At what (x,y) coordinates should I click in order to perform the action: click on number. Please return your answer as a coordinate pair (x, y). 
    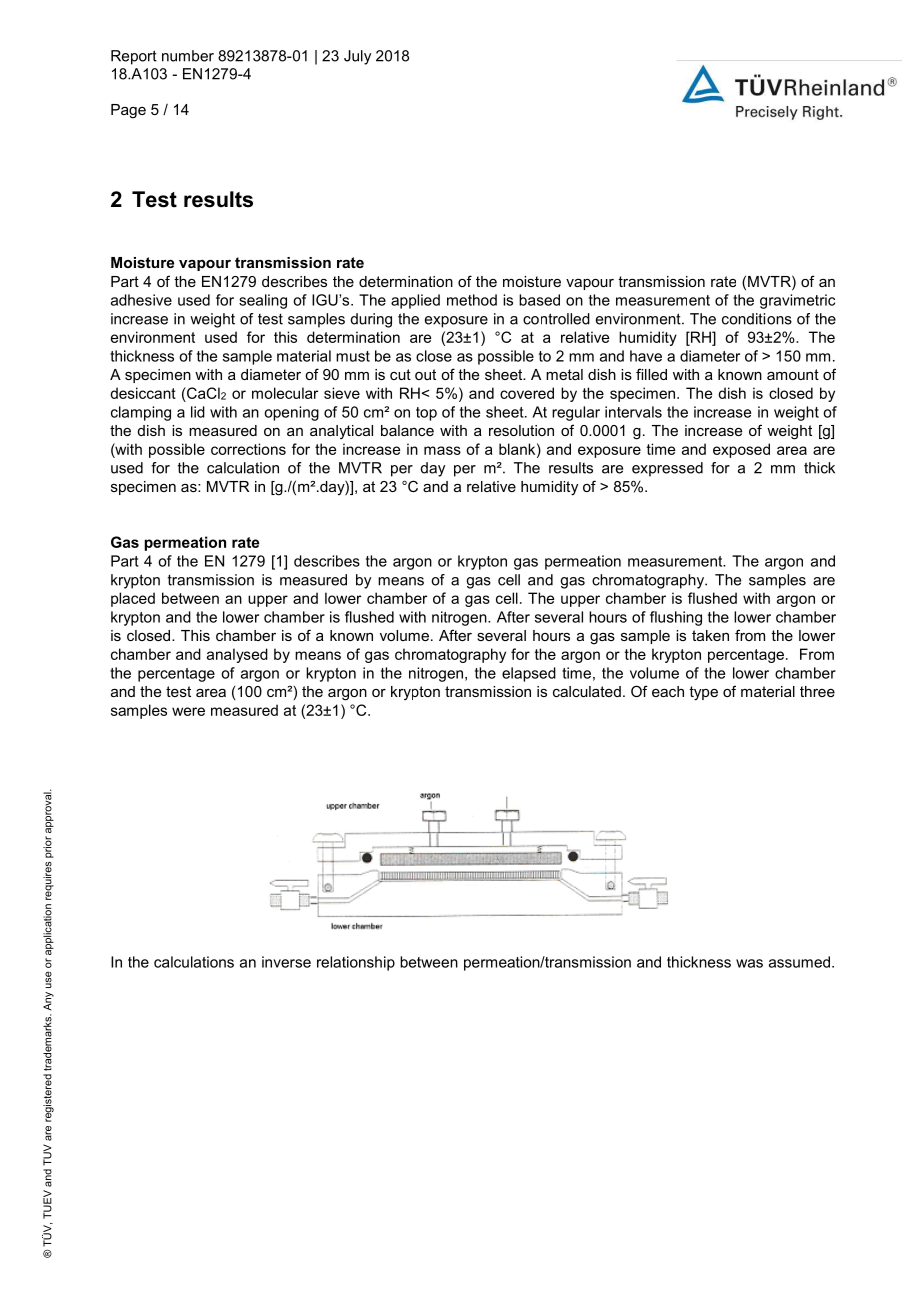
    Looking at the image, I should click on (188, 56).
